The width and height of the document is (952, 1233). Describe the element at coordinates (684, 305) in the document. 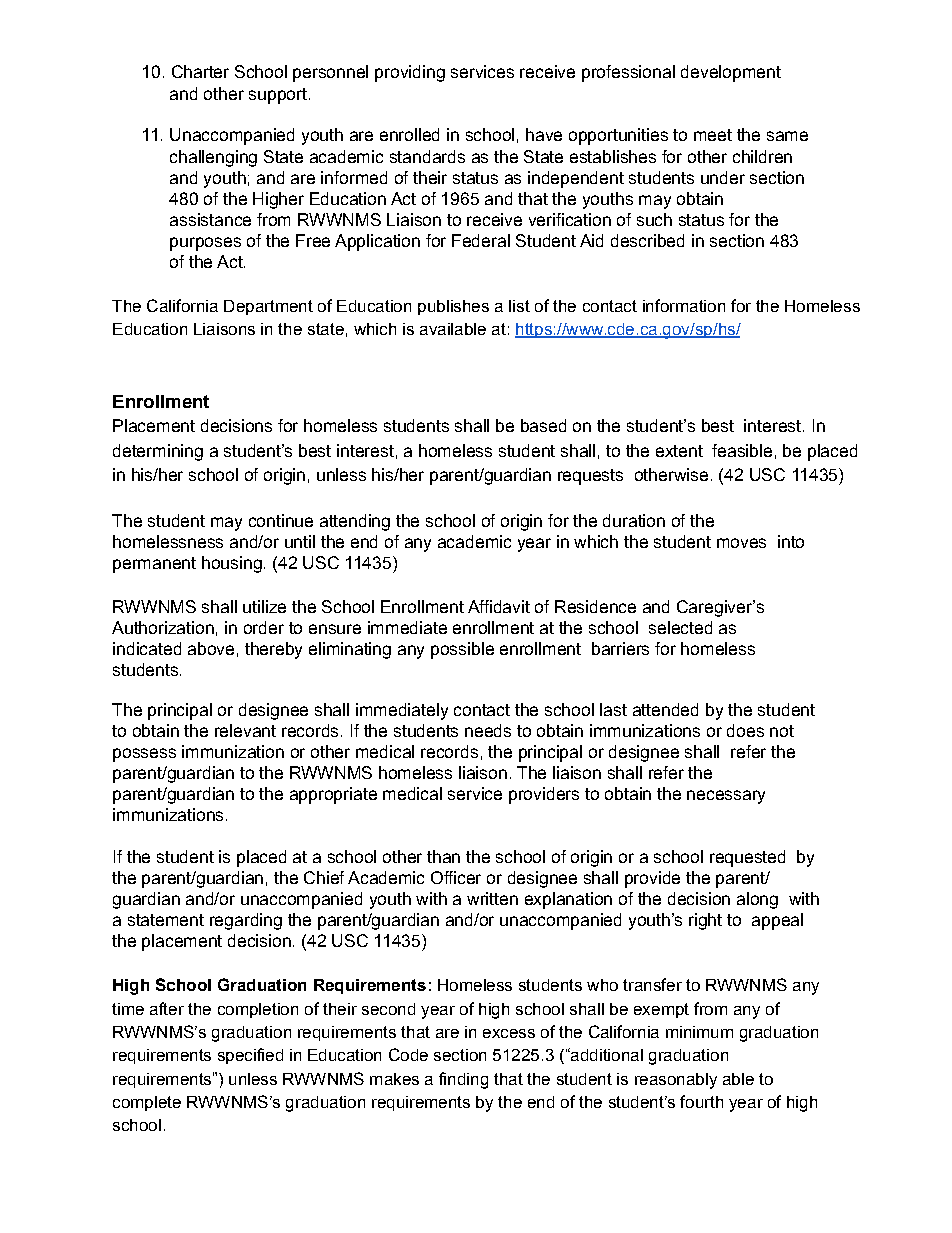

I see `information` at that location.
